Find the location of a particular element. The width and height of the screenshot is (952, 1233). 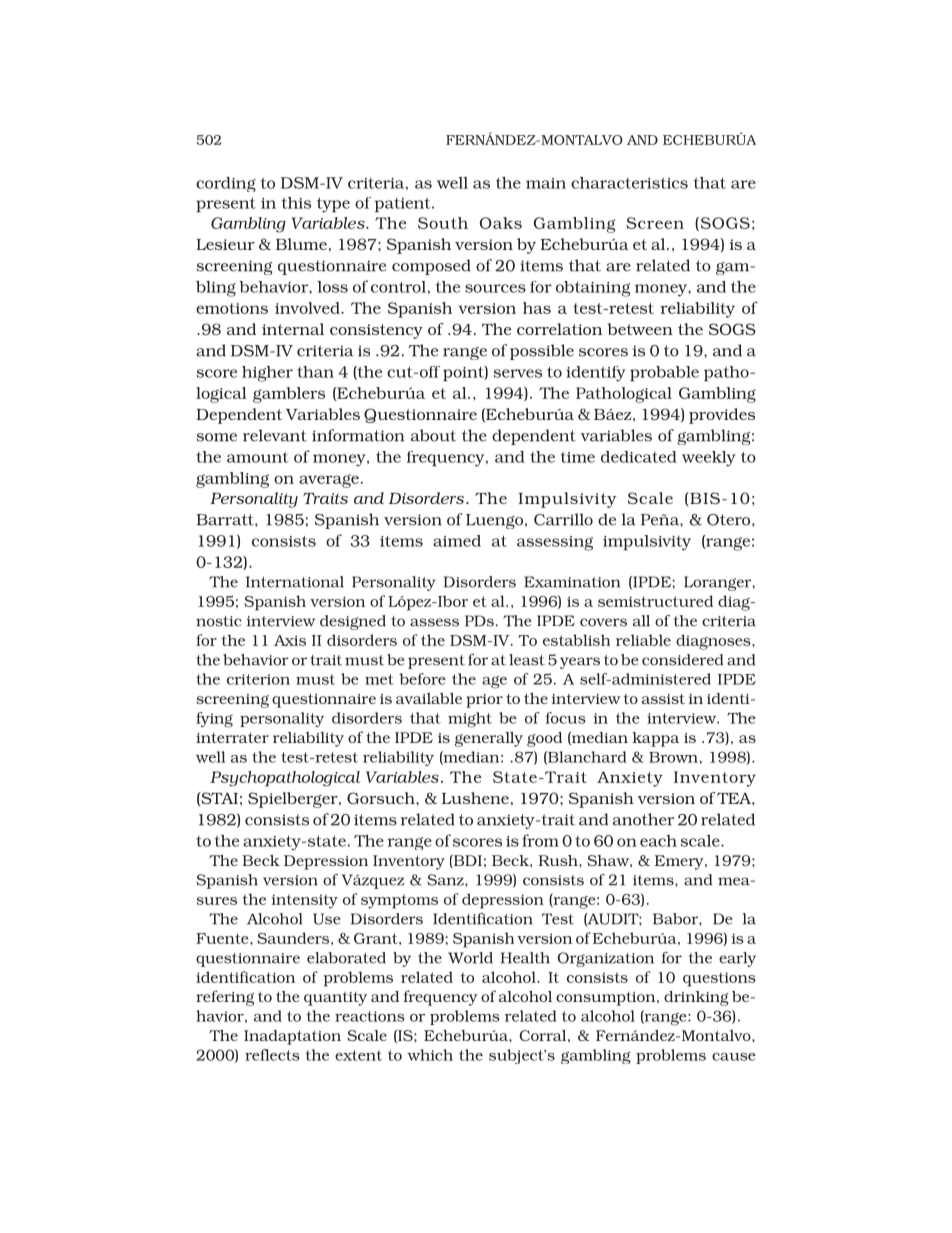

Axis is located at coordinates (290, 640).
